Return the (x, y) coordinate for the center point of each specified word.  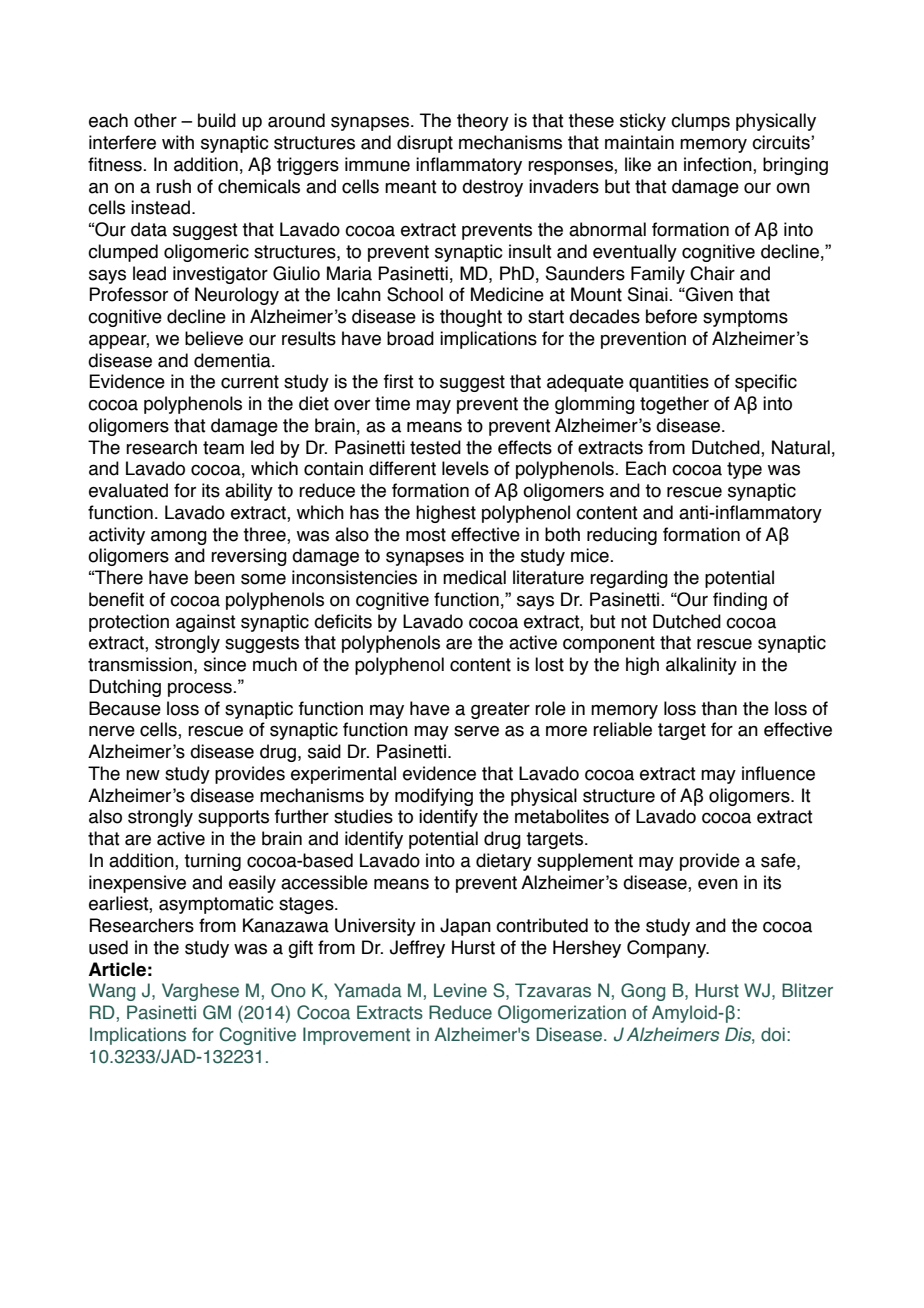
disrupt (425, 144)
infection (719, 165)
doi (773, 1034)
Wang (112, 992)
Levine (460, 990)
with (178, 142)
